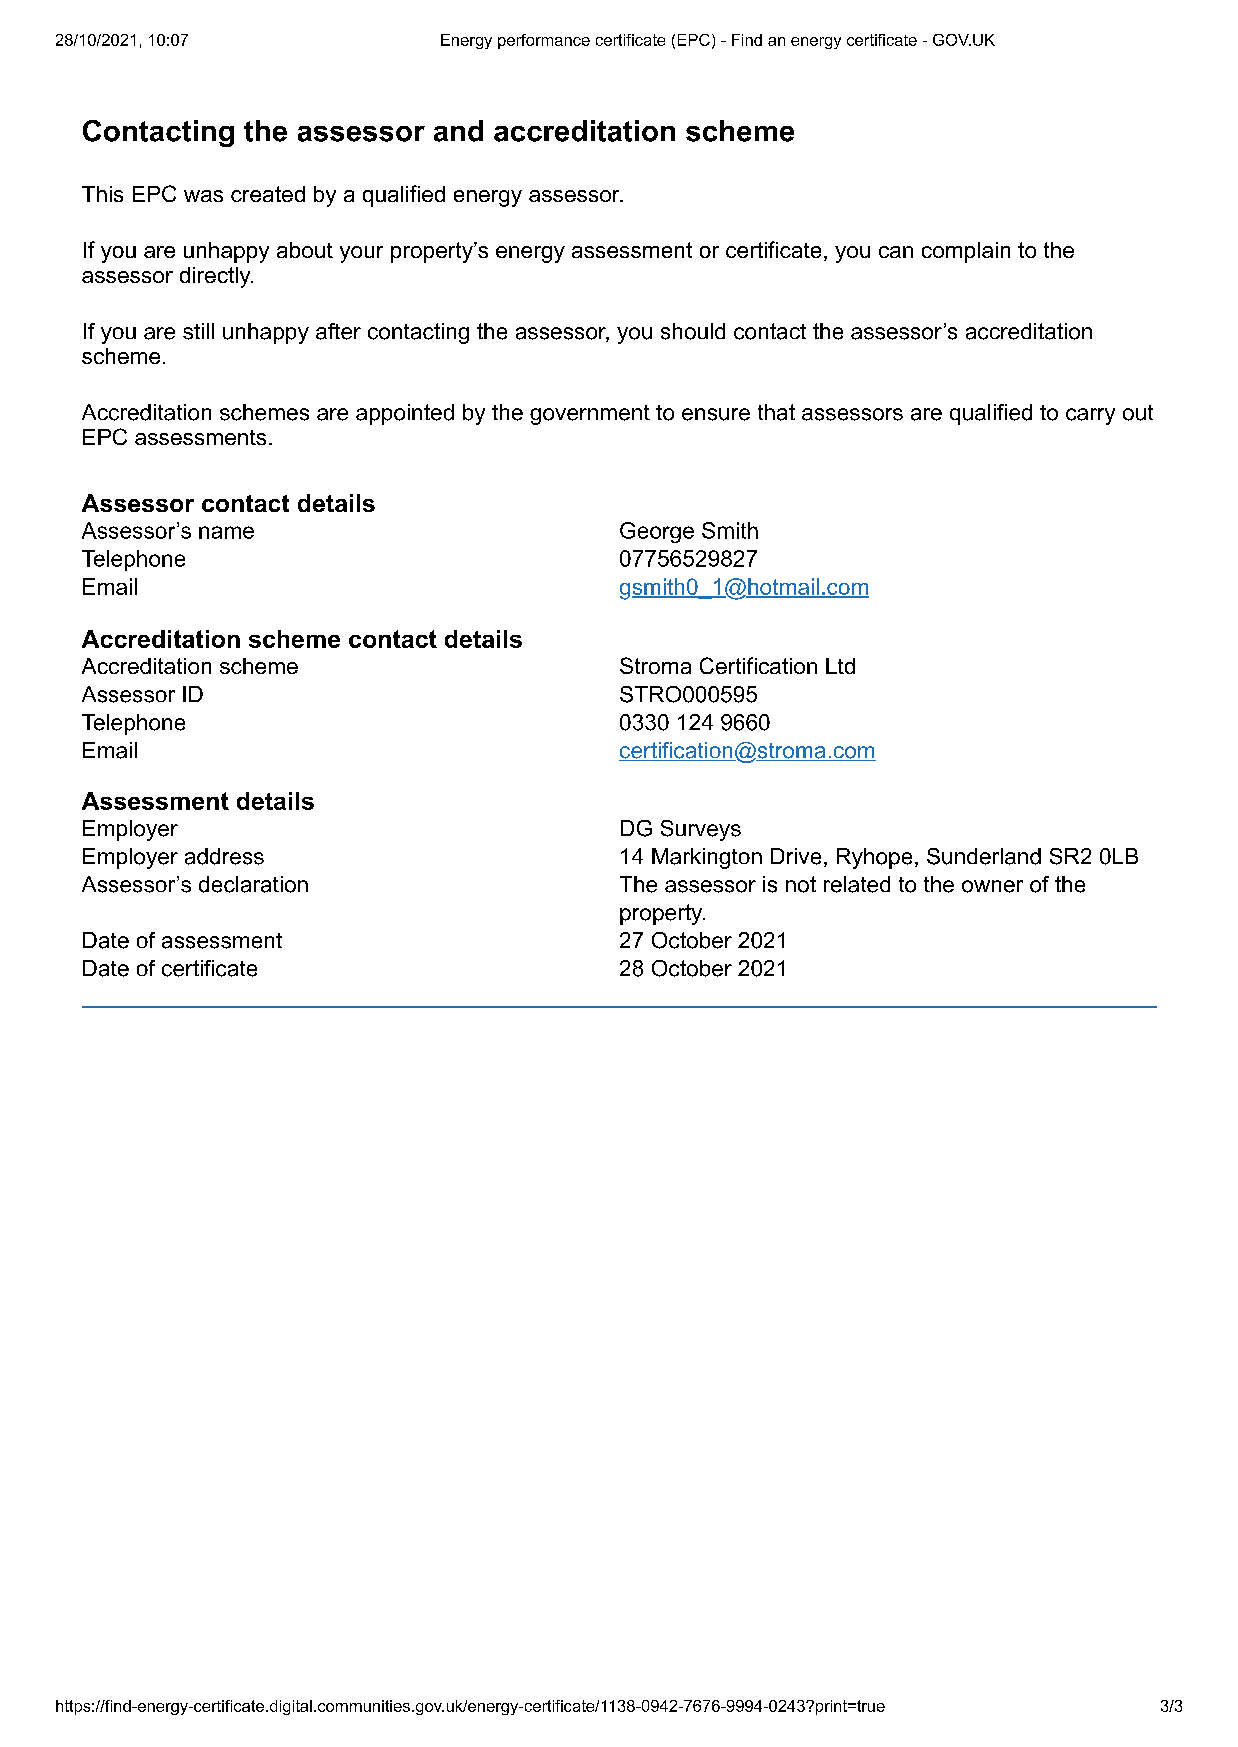 The width and height of the screenshot is (1238, 1747). What do you see at coordinates (544, 41) in the screenshot?
I see `performance` at bounding box center [544, 41].
